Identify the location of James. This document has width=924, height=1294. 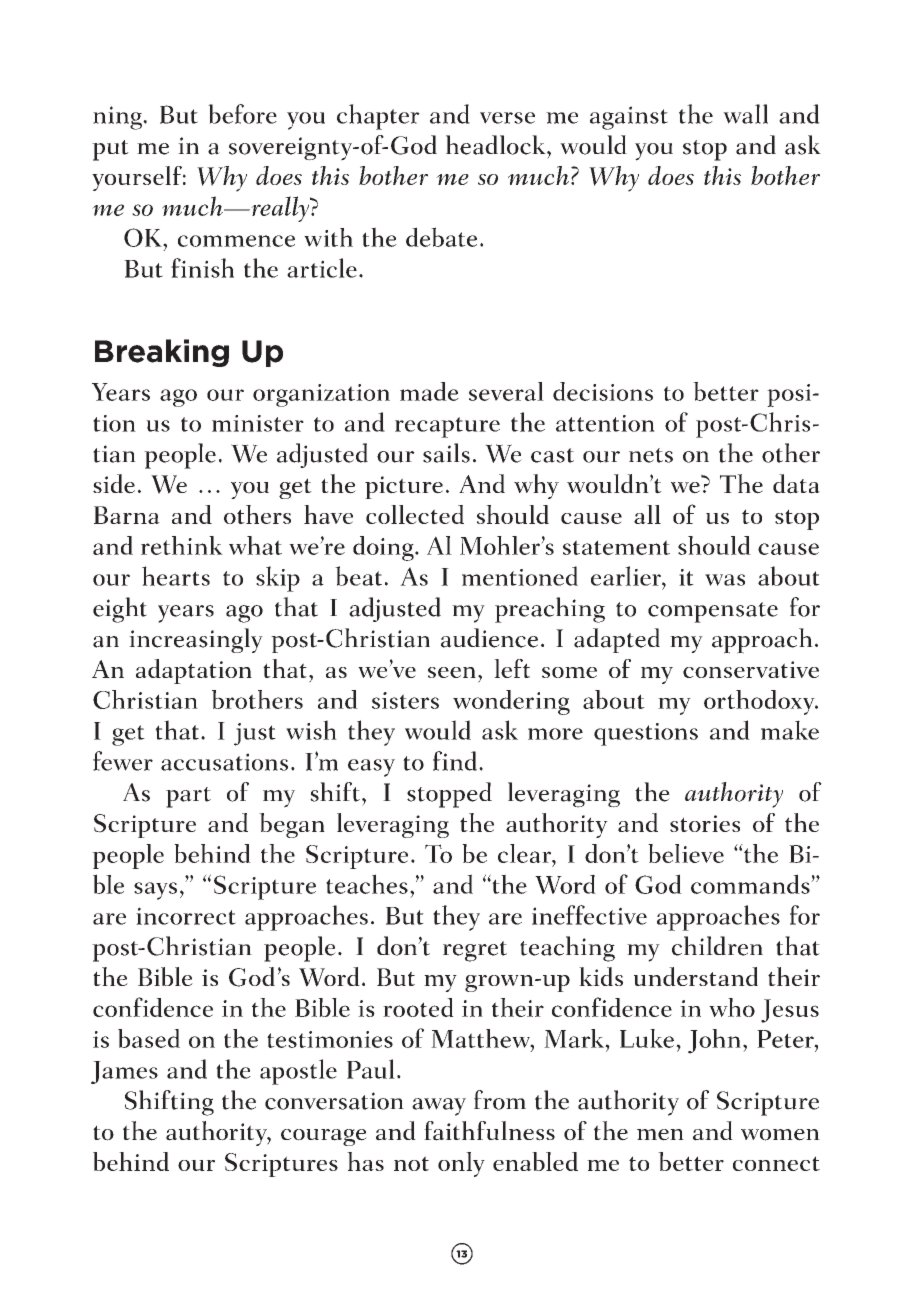
(124, 1072).
